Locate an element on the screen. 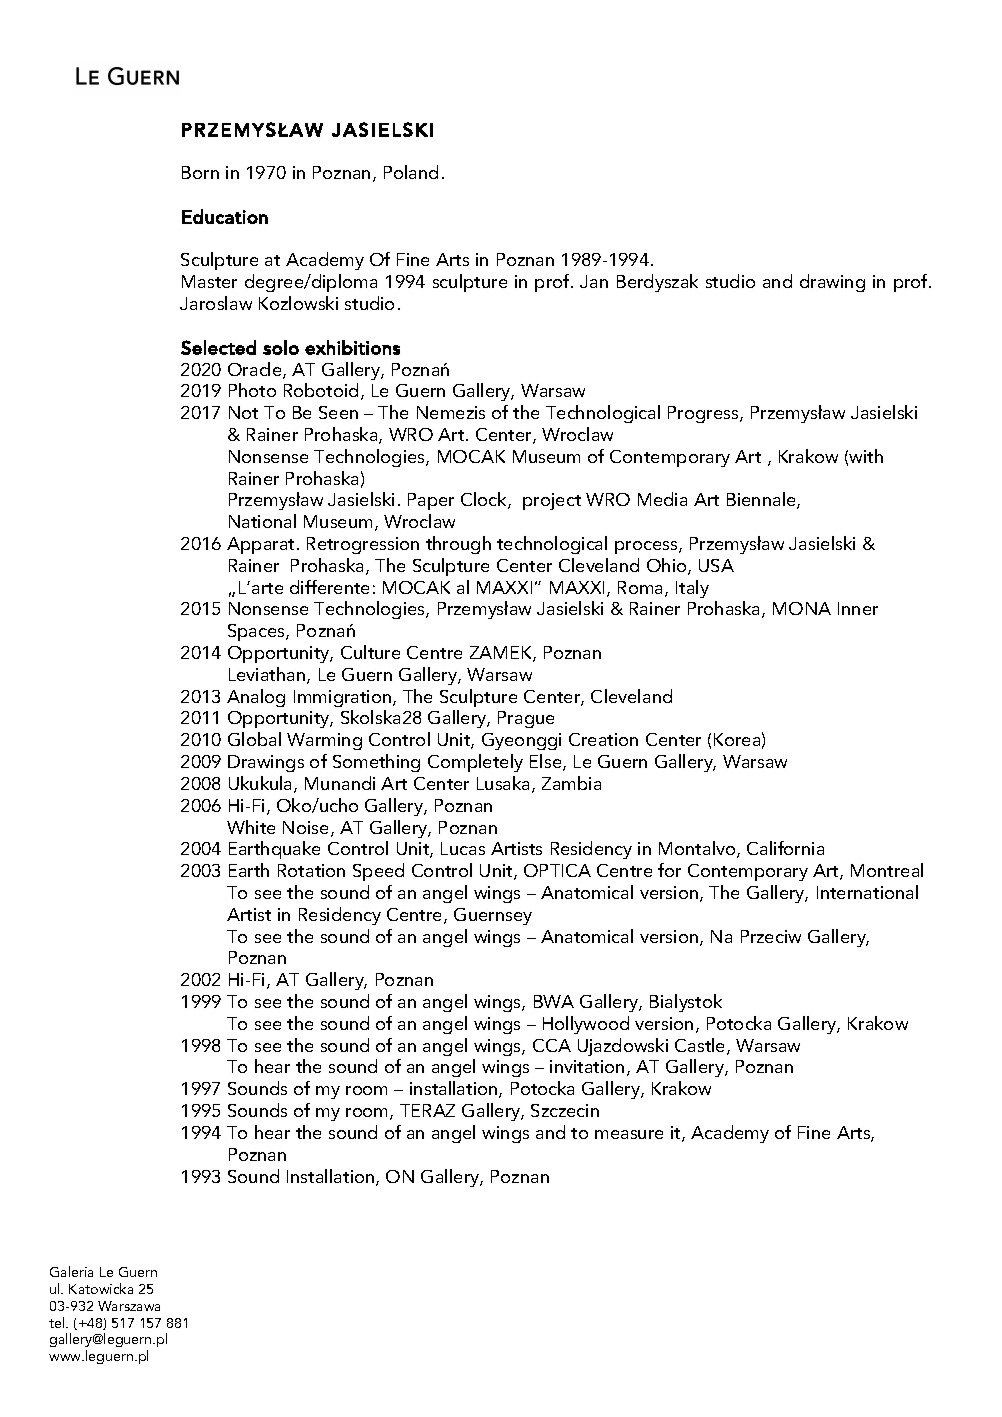 The width and height of the screenshot is (1002, 1417). Education is located at coordinates (225, 216).
